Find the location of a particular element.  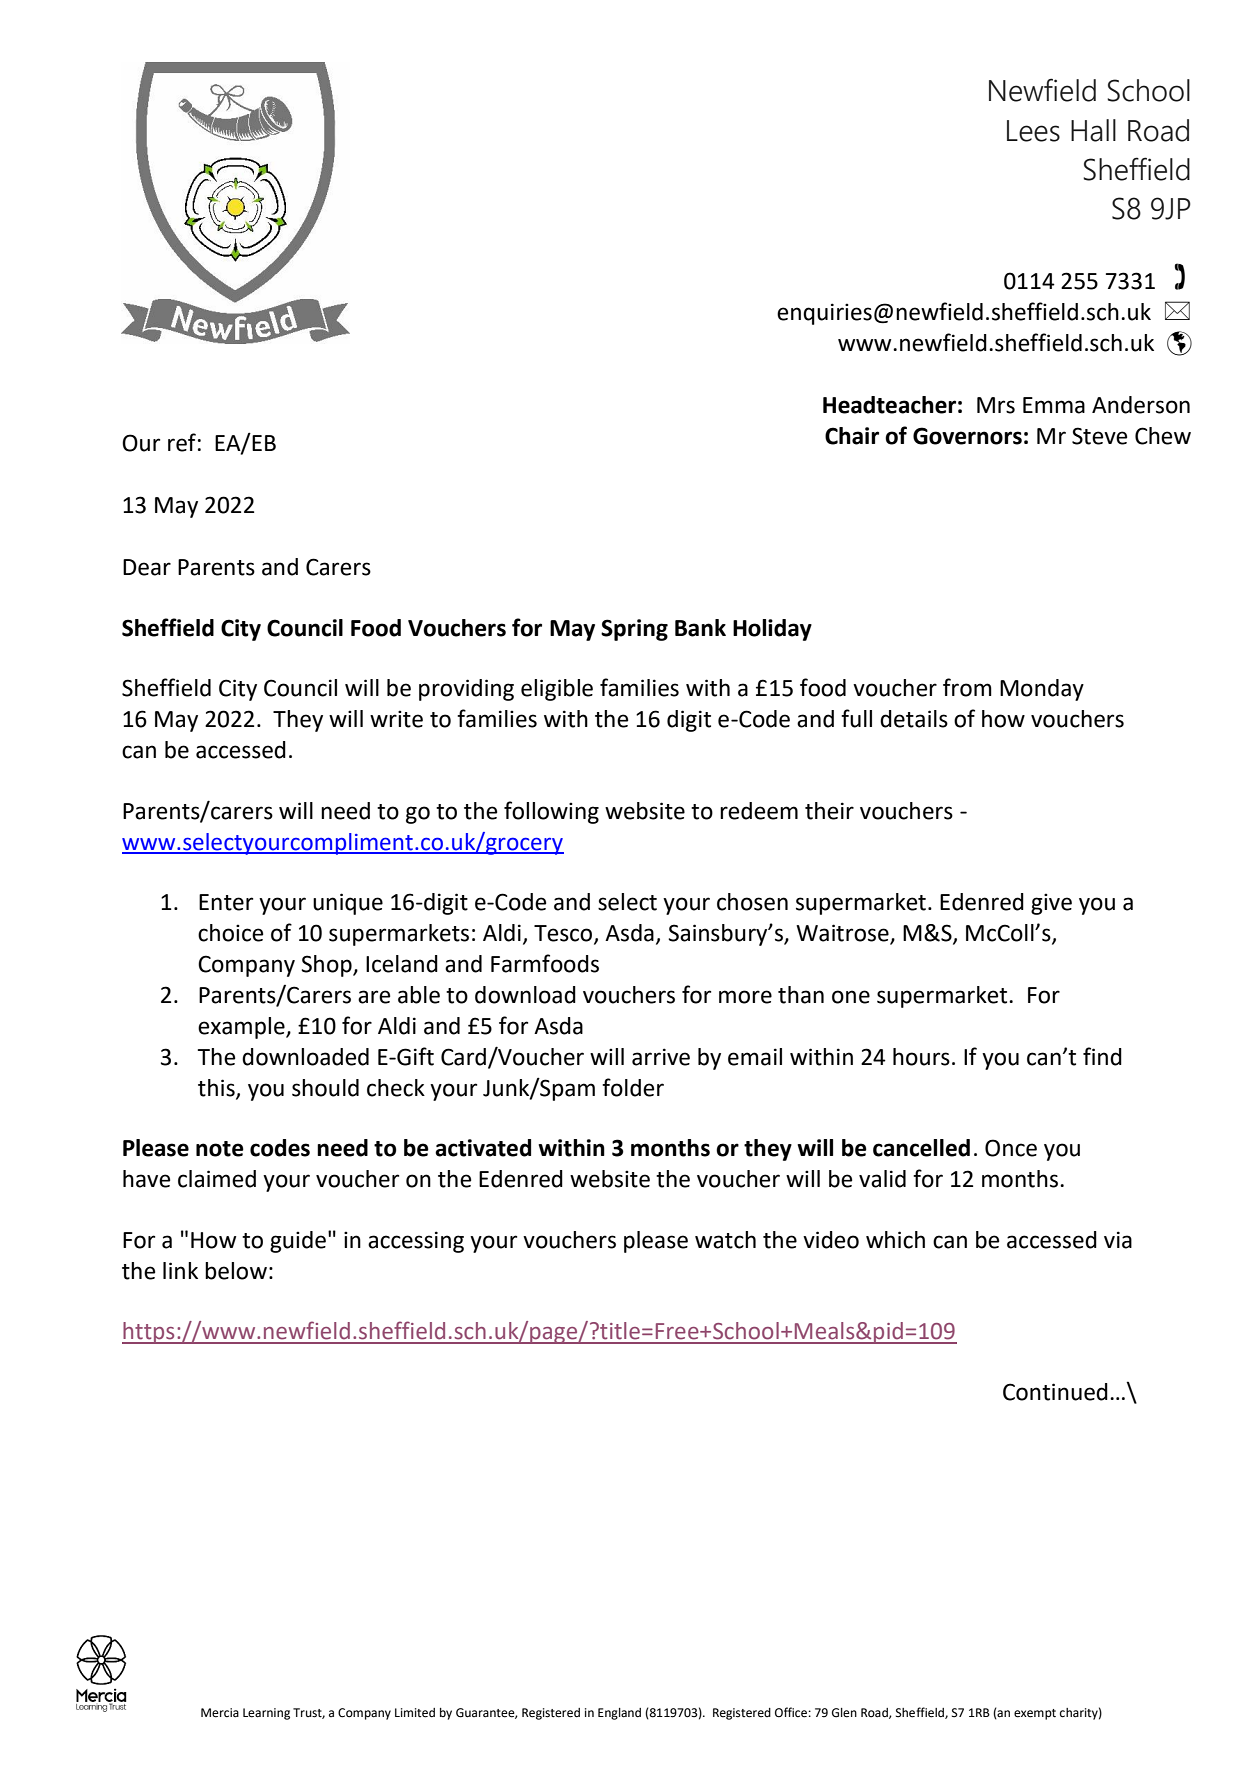

below is located at coordinates (236, 1271).
